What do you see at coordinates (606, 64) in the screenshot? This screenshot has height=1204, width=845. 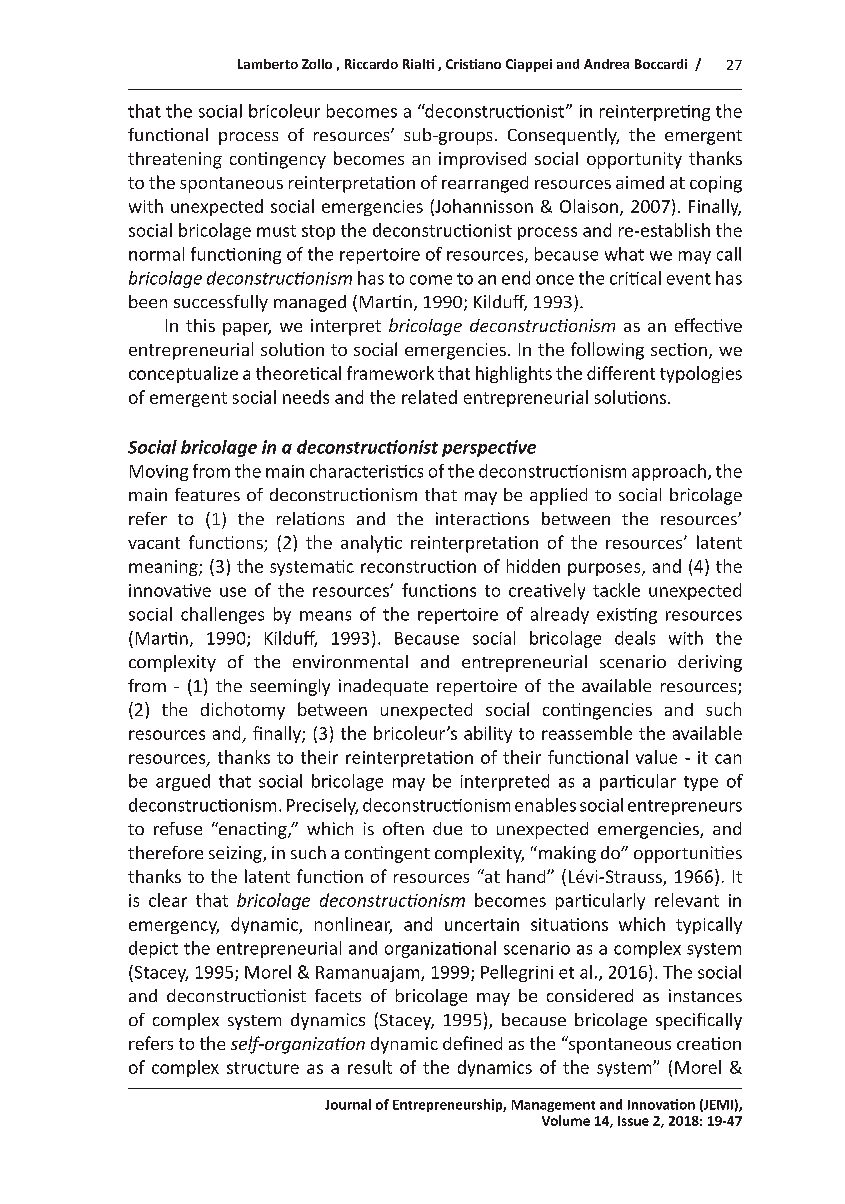 I see `Andrea` at bounding box center [606, 64].
